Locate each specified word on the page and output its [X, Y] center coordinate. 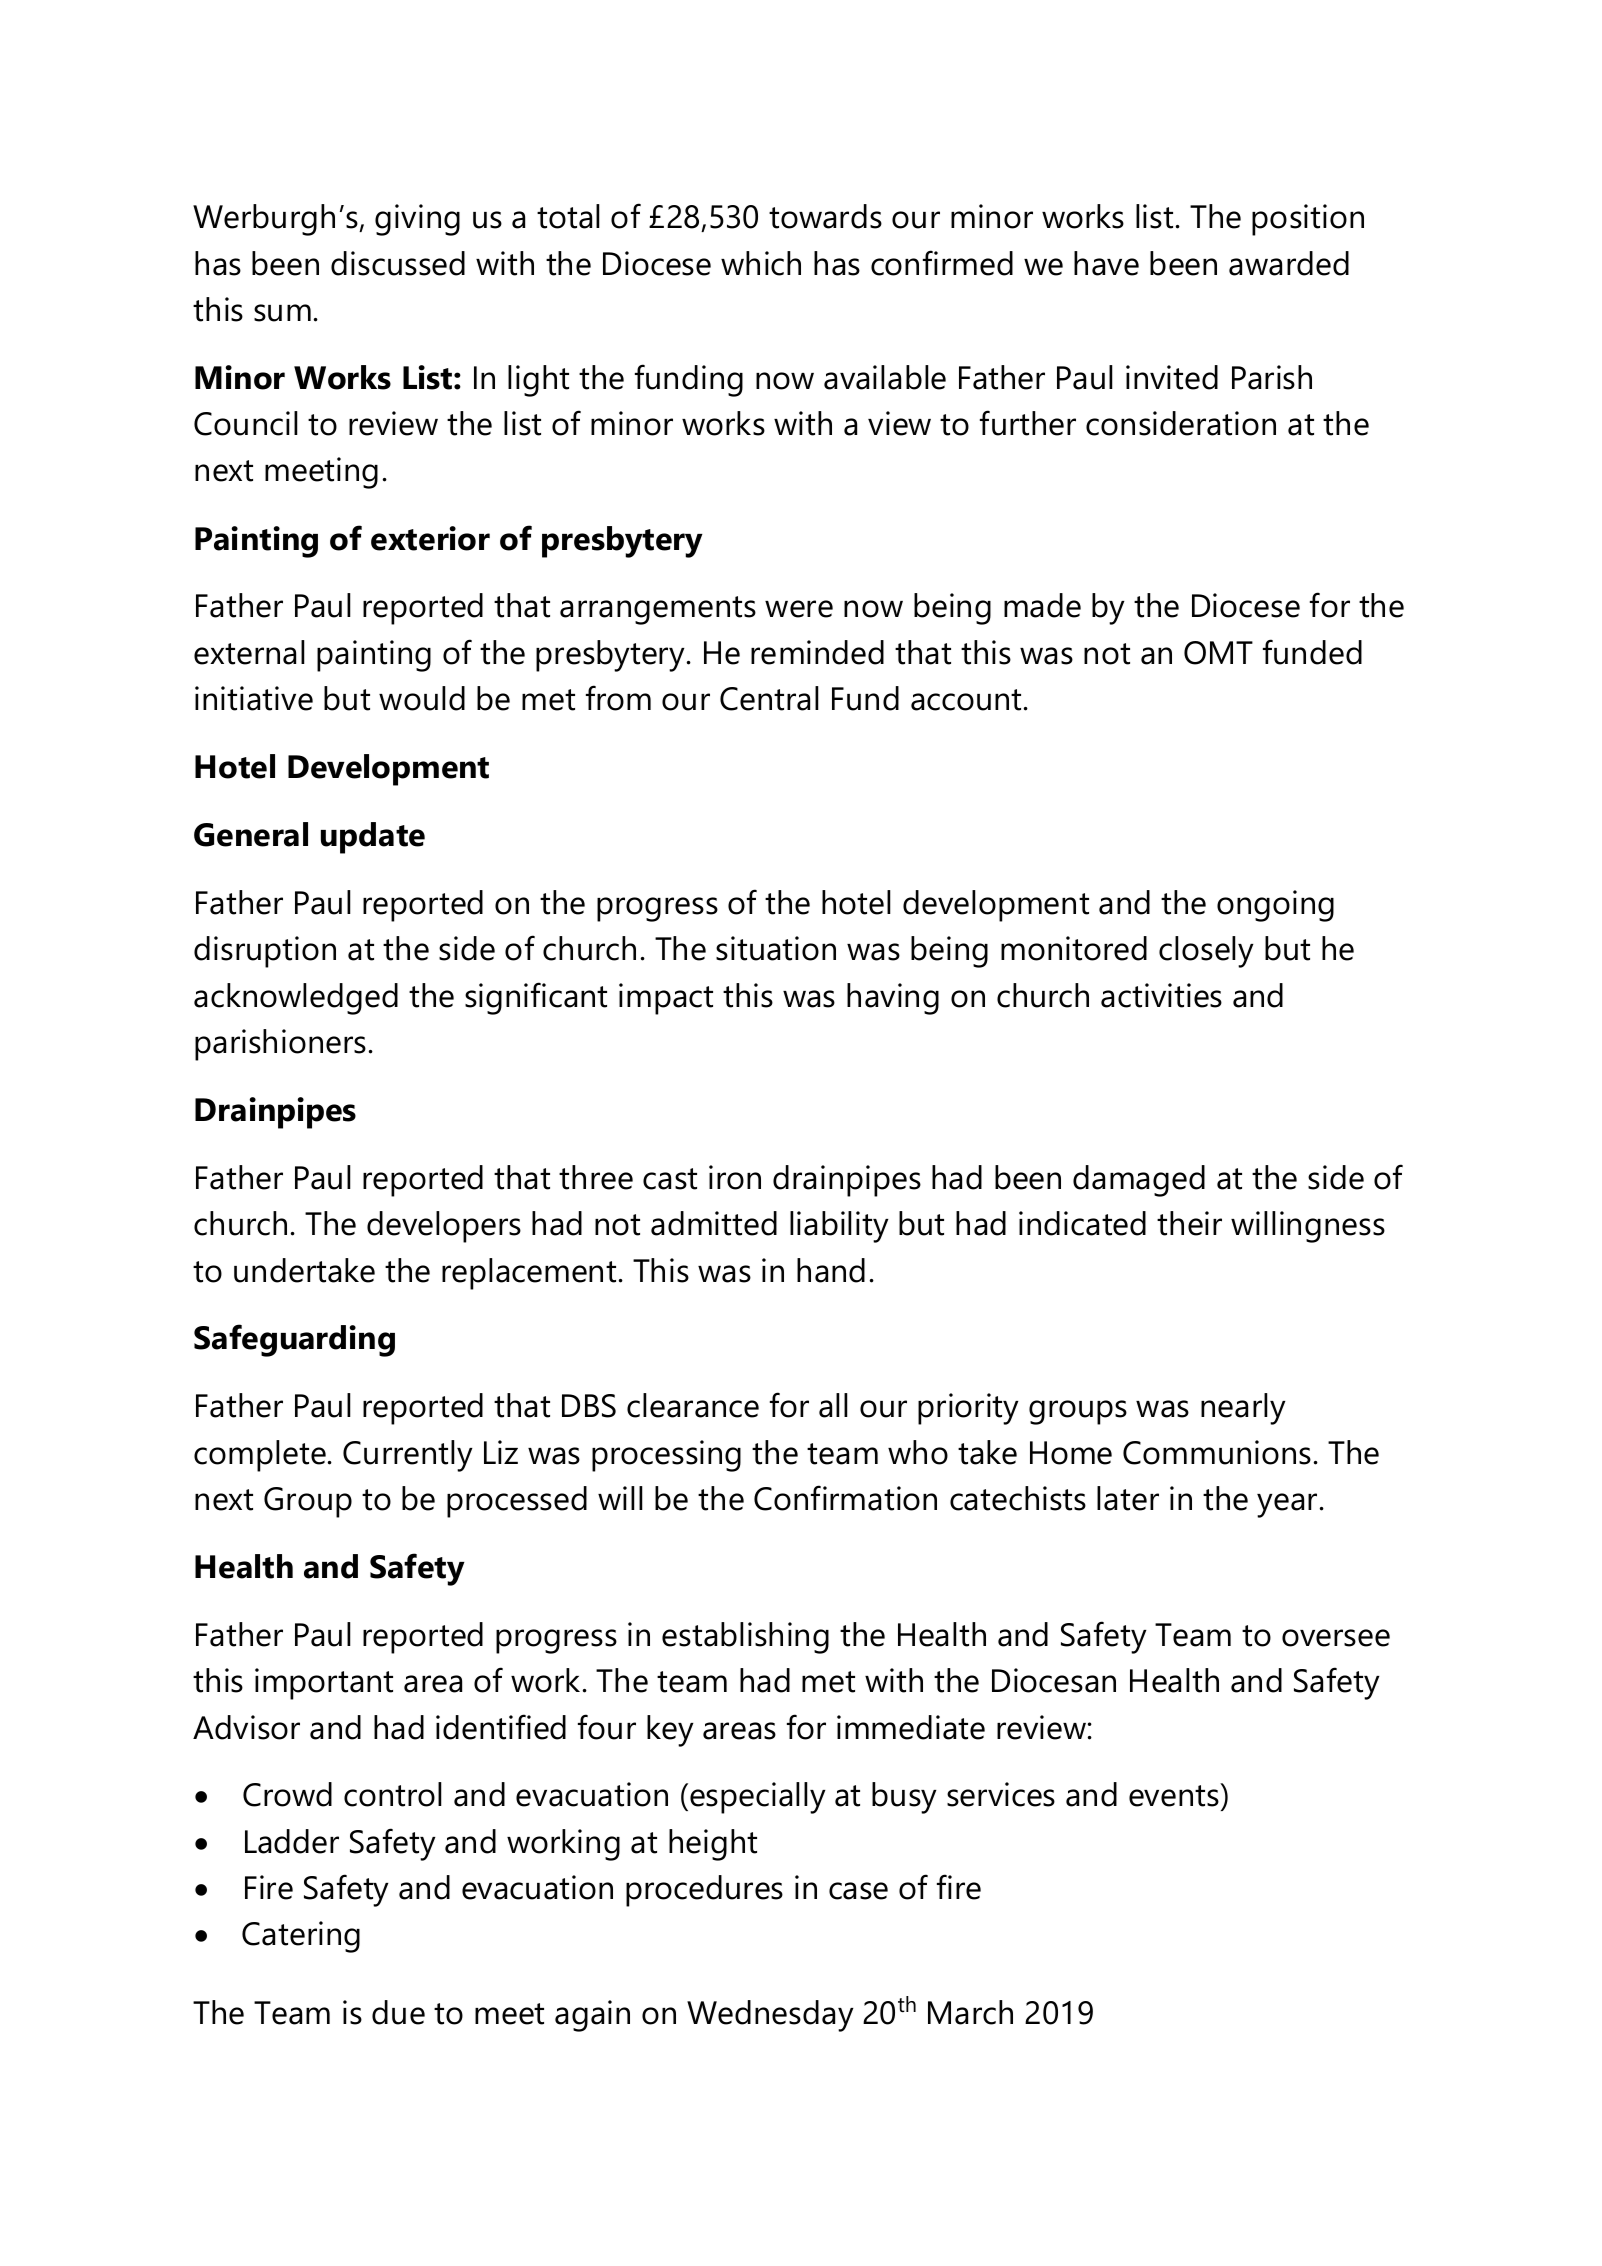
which [761, 263]
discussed [398, 263]
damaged [1139, 1181]
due [398, 2012]
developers [444, 1227]
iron [735, 1177]
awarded [1289, 263]
